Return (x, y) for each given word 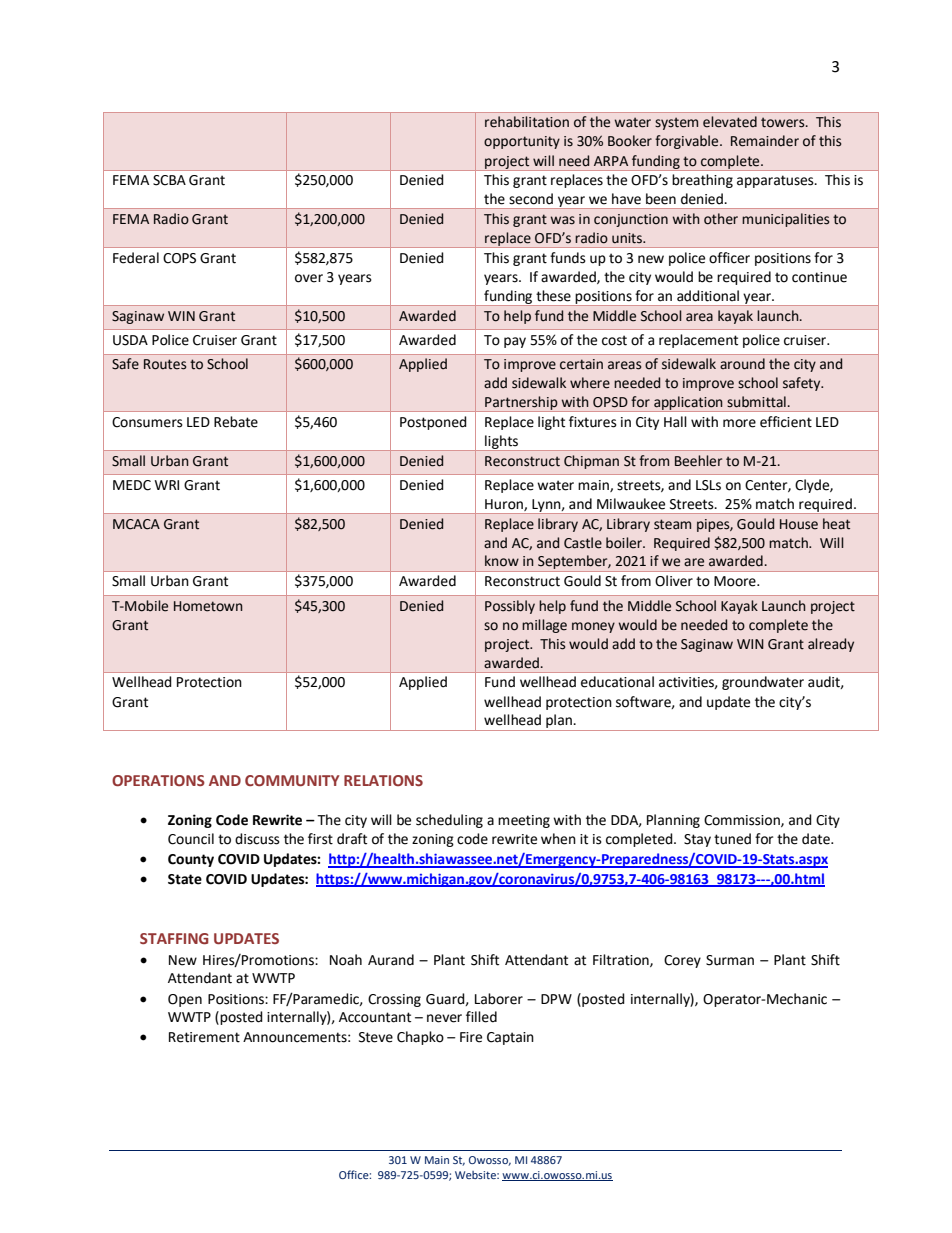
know (502, 561)
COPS (179, 258)
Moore (736, 581)
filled (481, 1017)
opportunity (522, 142)
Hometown (208, 606)
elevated (730, 122)
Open (185, 1000)
